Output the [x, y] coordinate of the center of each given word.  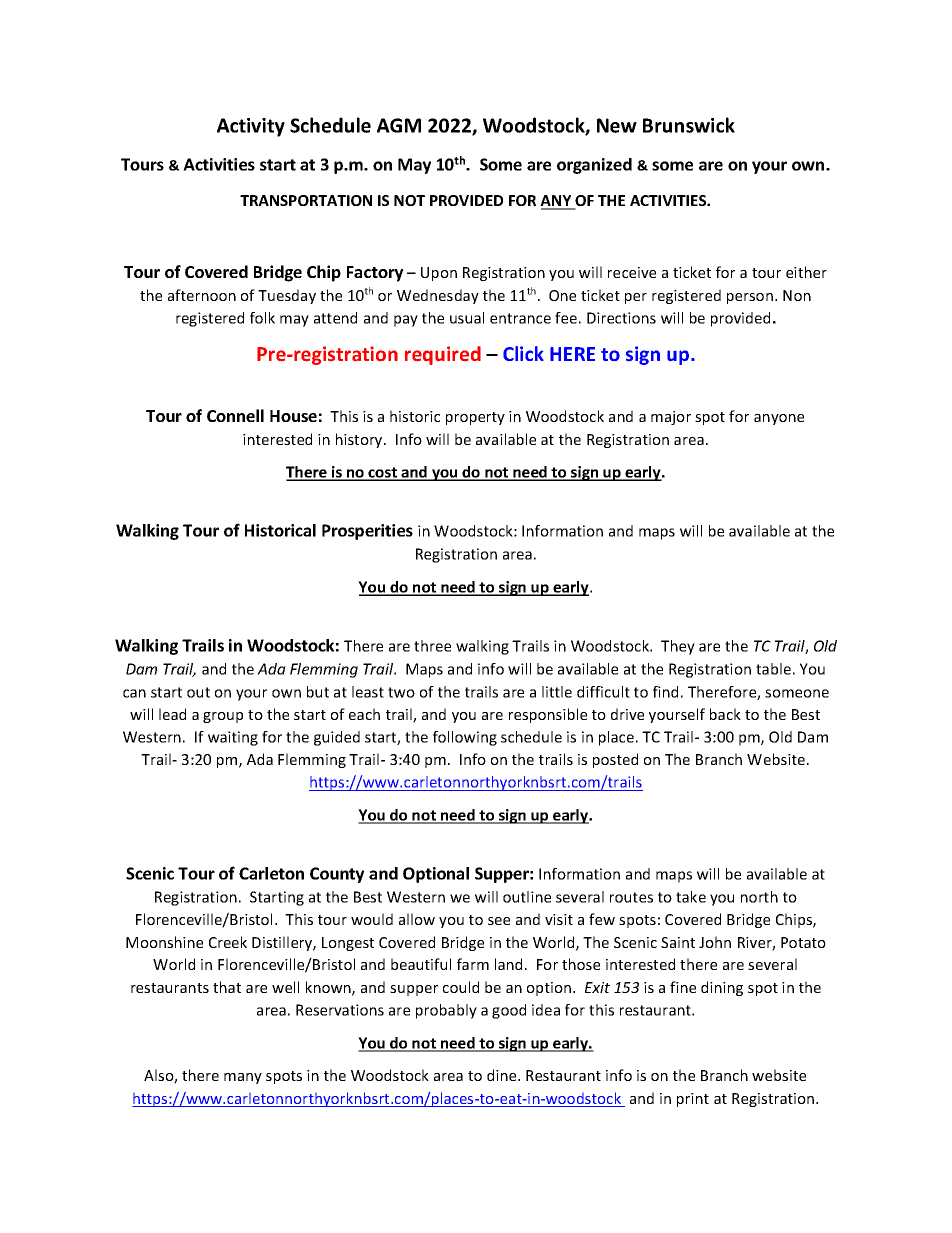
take [691, 897]
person [751, 298]
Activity [251, 127]
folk [262, 318]
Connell [235, 415]
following [465, 738]
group [223, 717]
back [725, 714]
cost [383, 473]
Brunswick [689, 125]
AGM [399, 125]
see [499, 921]
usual [467, 318]
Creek [228, 942]
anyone [779, 419]
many [243, 1078]
